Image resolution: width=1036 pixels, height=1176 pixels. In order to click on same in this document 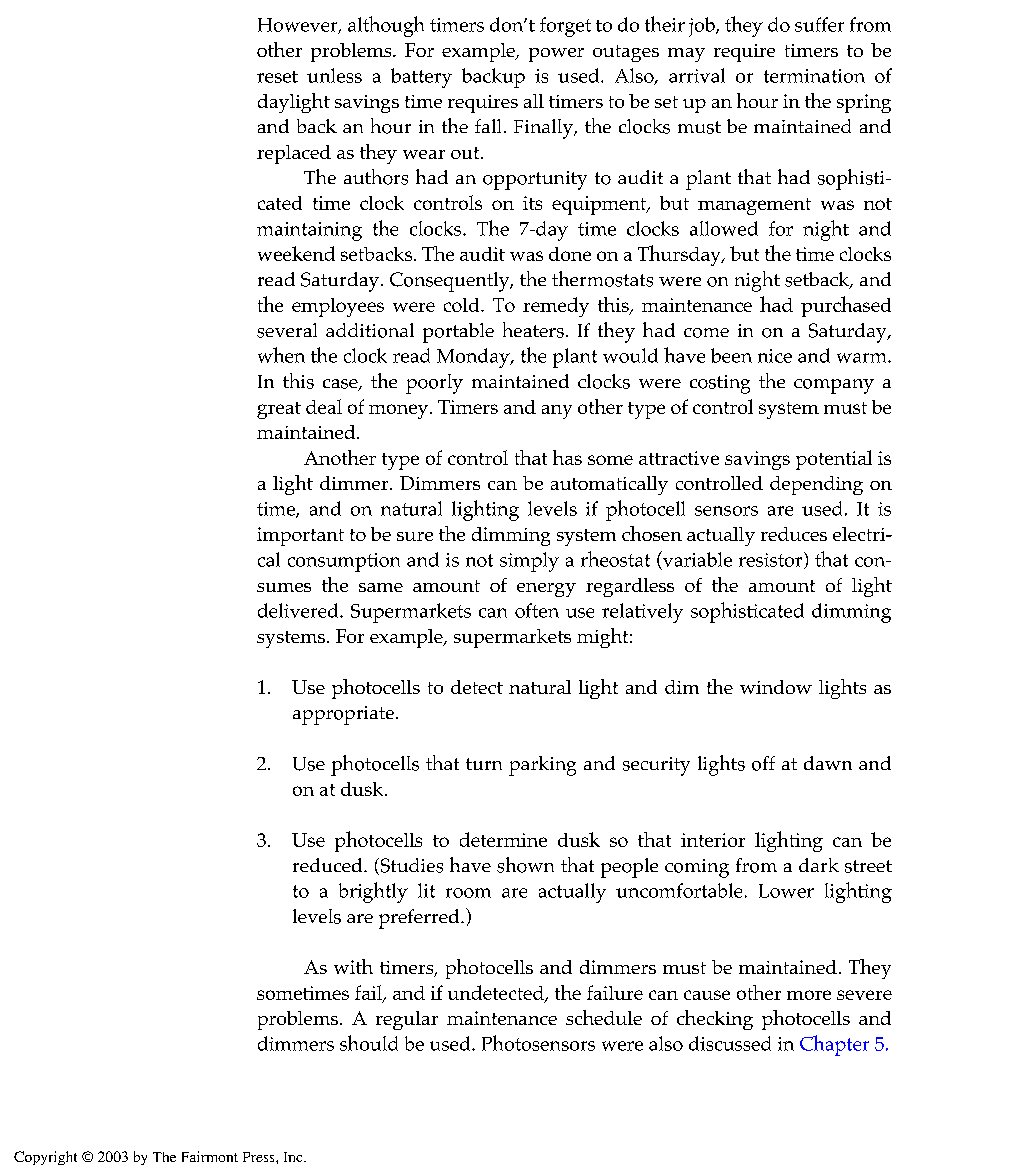, I will do `click(381, 587)`.
